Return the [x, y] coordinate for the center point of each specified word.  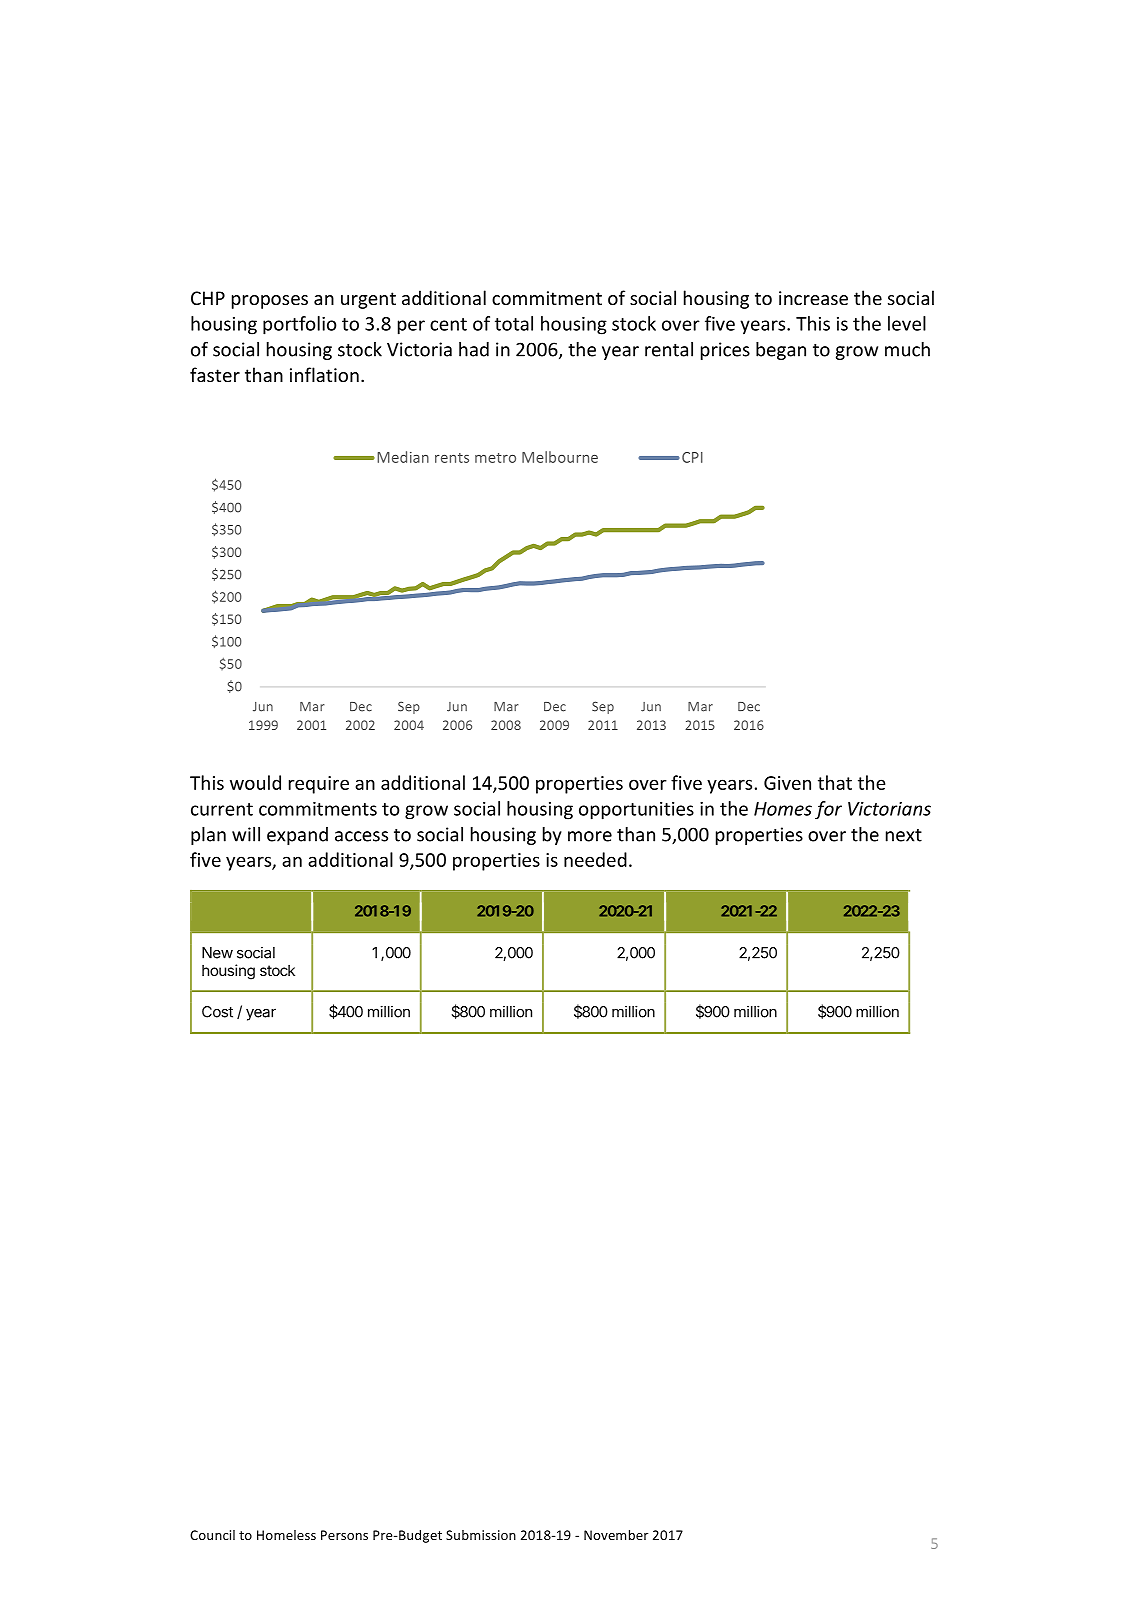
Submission [481, 1535]
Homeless [286, 1535]
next [904, 835]
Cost [217, 1012]
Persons [344, 1535]
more [590, 836]
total [514, 323]
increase [813, 298]
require [319, 785]
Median [403, 457]
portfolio [300, 325]
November [616, 1535]
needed [595, 859]
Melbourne [560, 457]
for [828, 810]
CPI [692, 457]
